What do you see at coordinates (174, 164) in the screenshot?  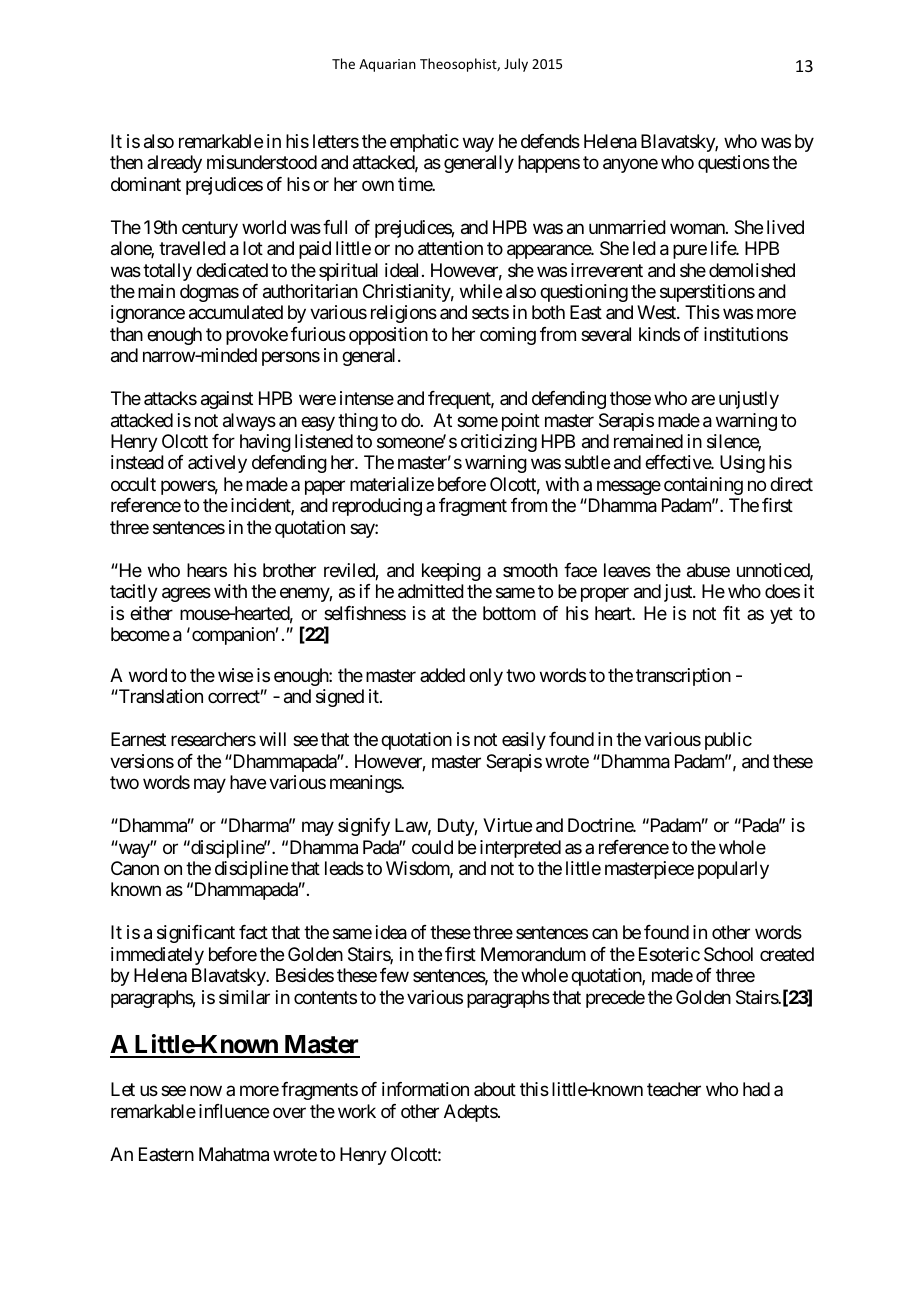 I see `already` at bounding box center [174, 164].
